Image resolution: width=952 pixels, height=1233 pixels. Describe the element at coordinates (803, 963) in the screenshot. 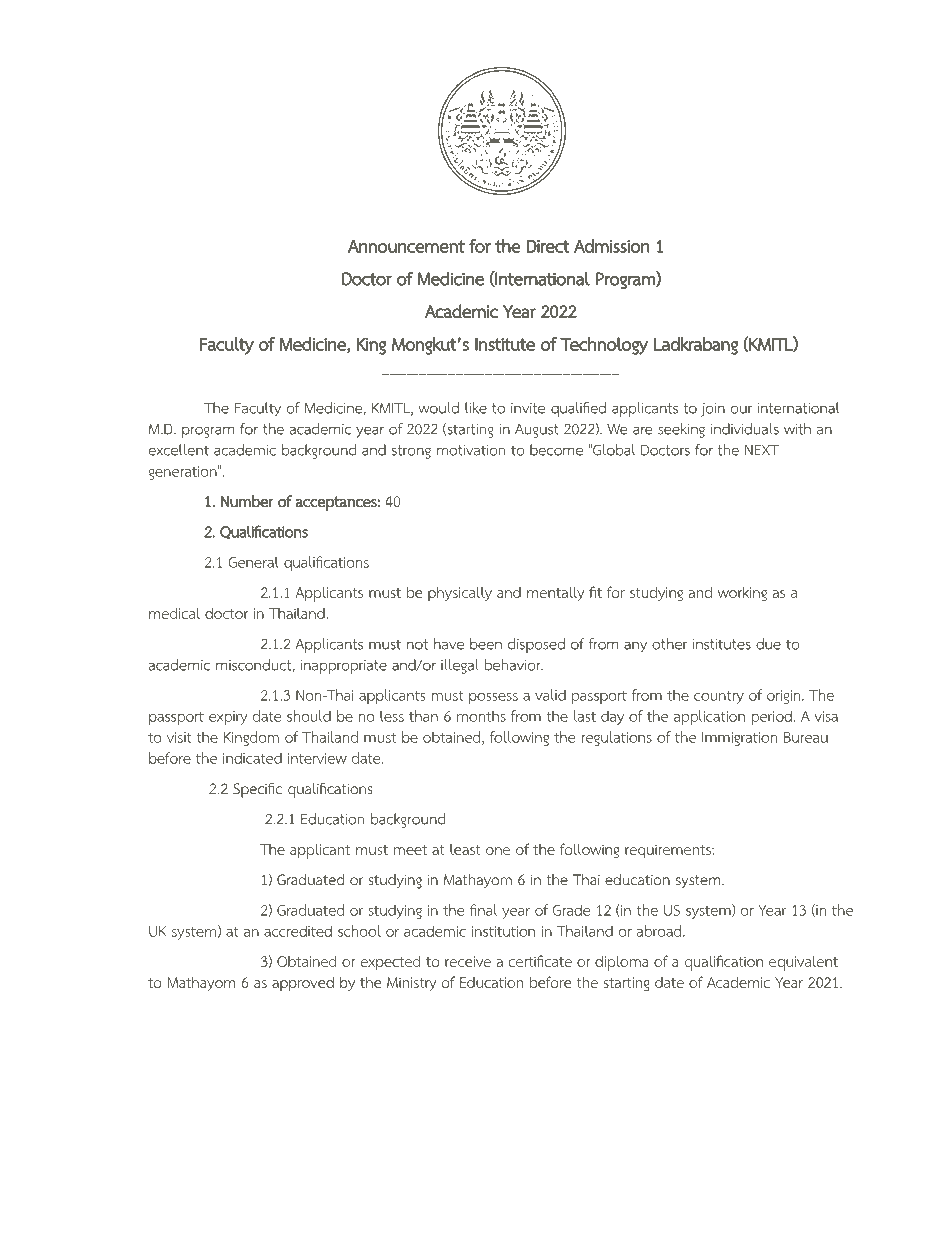

I see `equivalent` at that location.
